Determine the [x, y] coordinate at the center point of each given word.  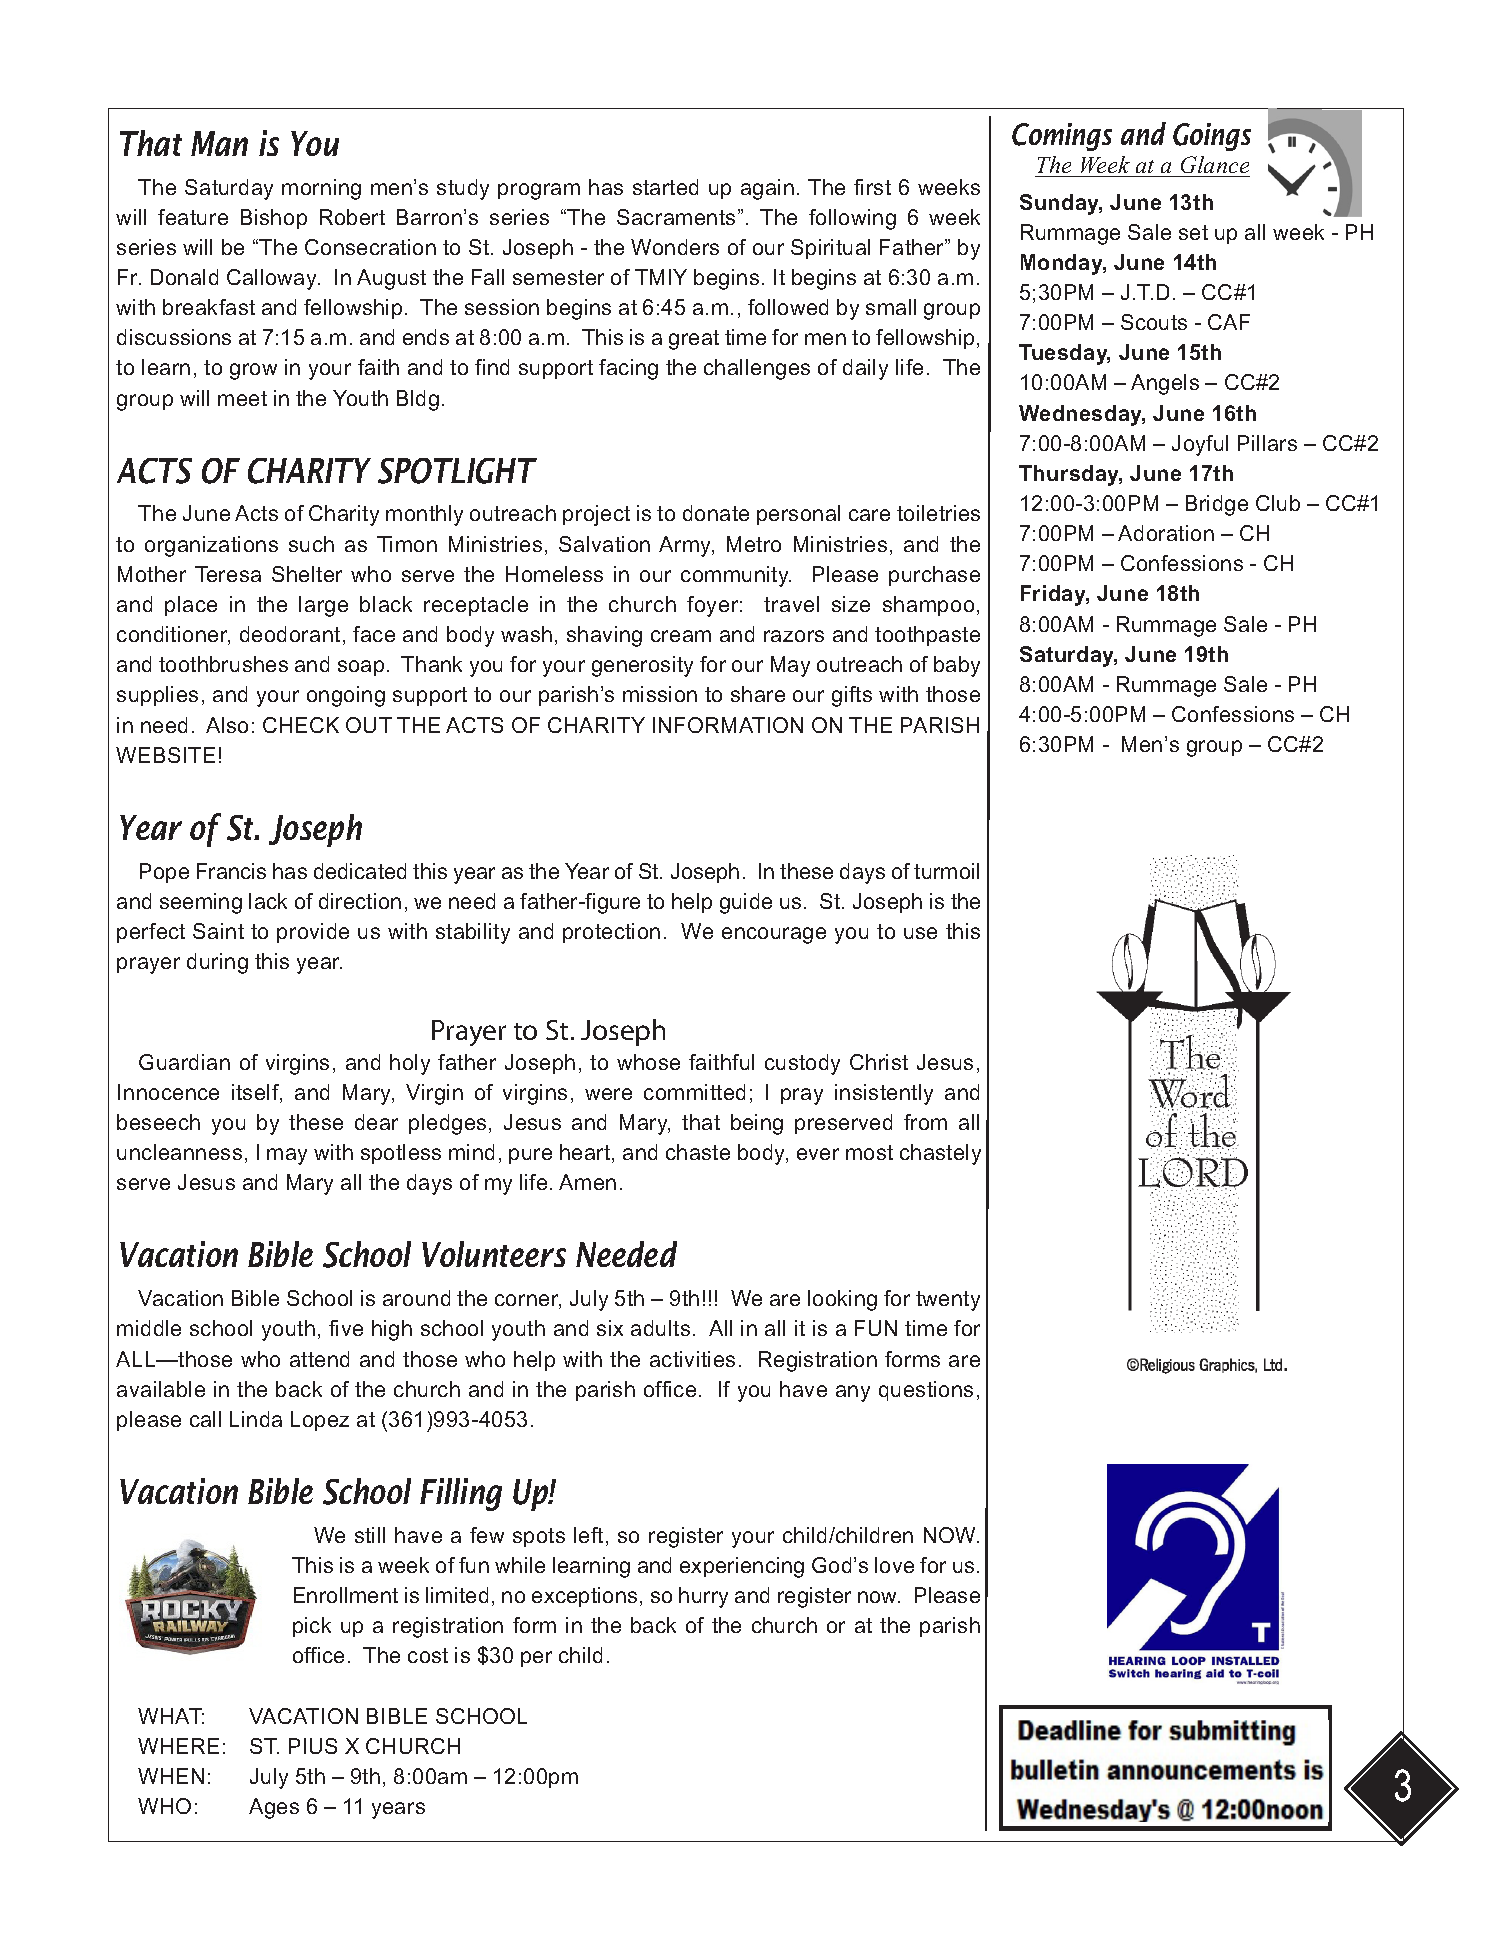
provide [313, 933]
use [920, 933]
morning [321, 189]
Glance [1214, 166]
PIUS [313, 1746]
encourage [774, 935]
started [665, 187]
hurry [703, 1597]
